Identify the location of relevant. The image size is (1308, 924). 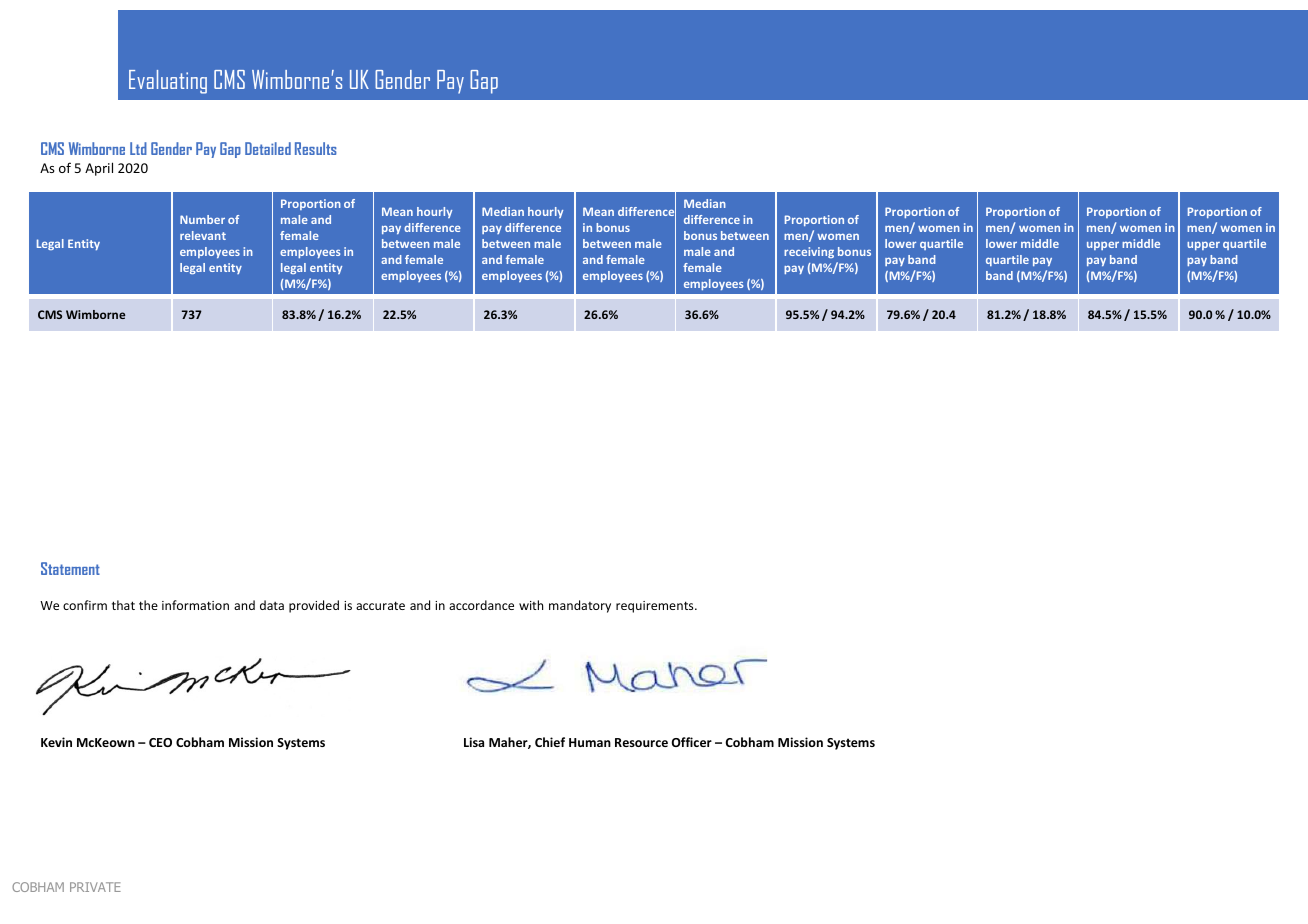
(203, 235).
